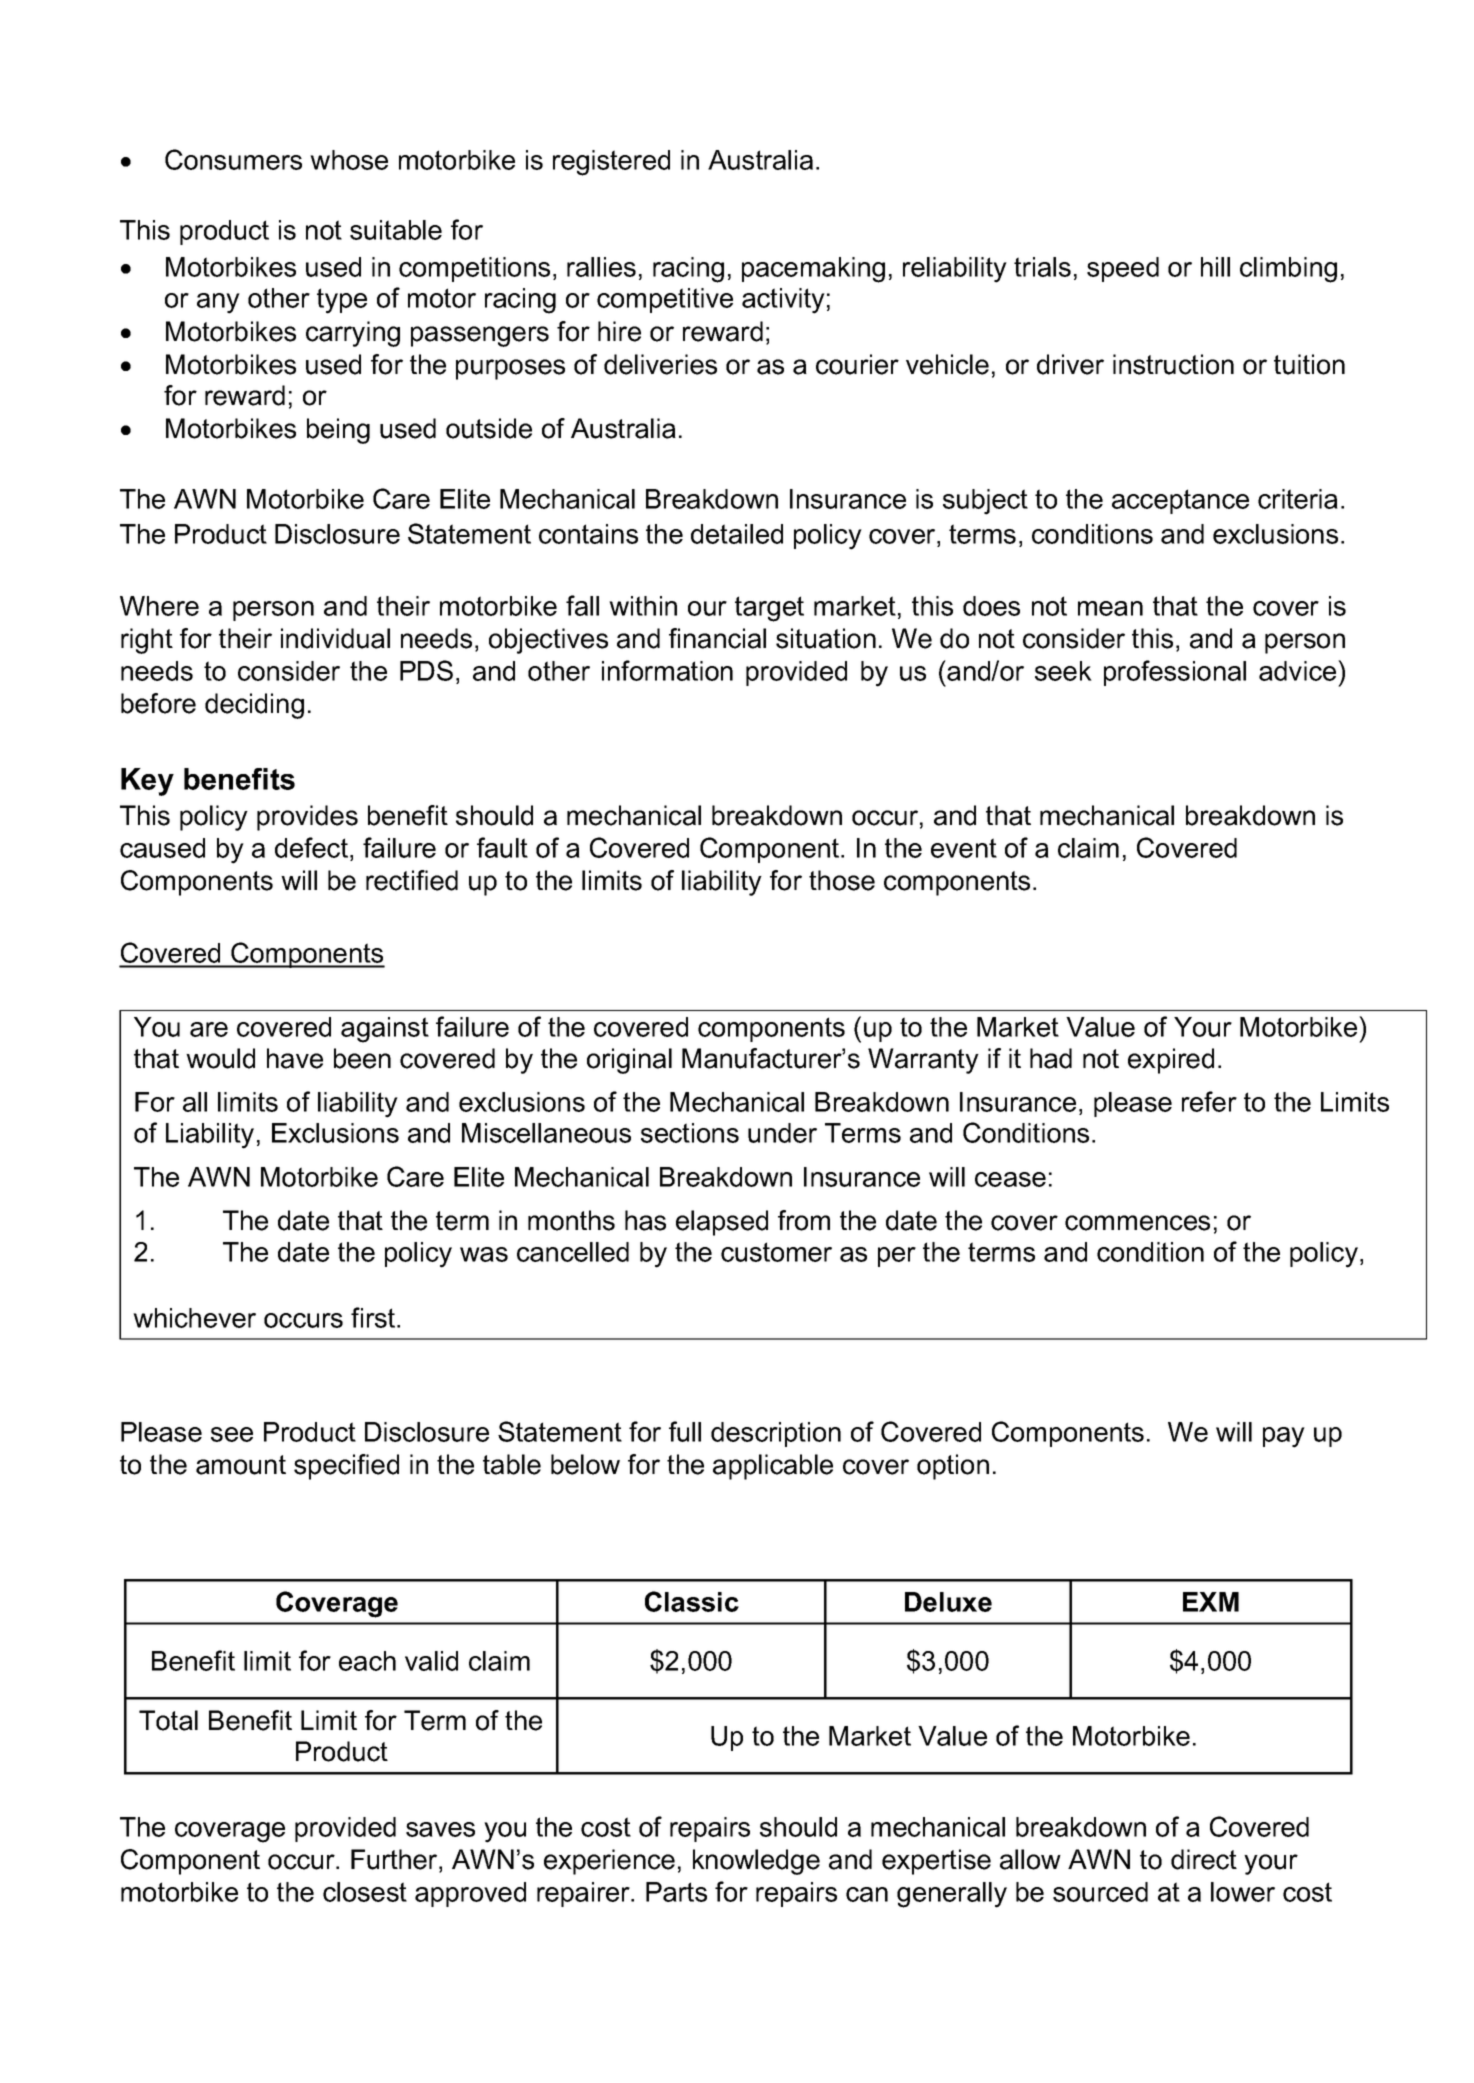  What do you see at coordinates (233, 159) in the screenshot?
I see `Consumers` at bounding box center [233, 159].
